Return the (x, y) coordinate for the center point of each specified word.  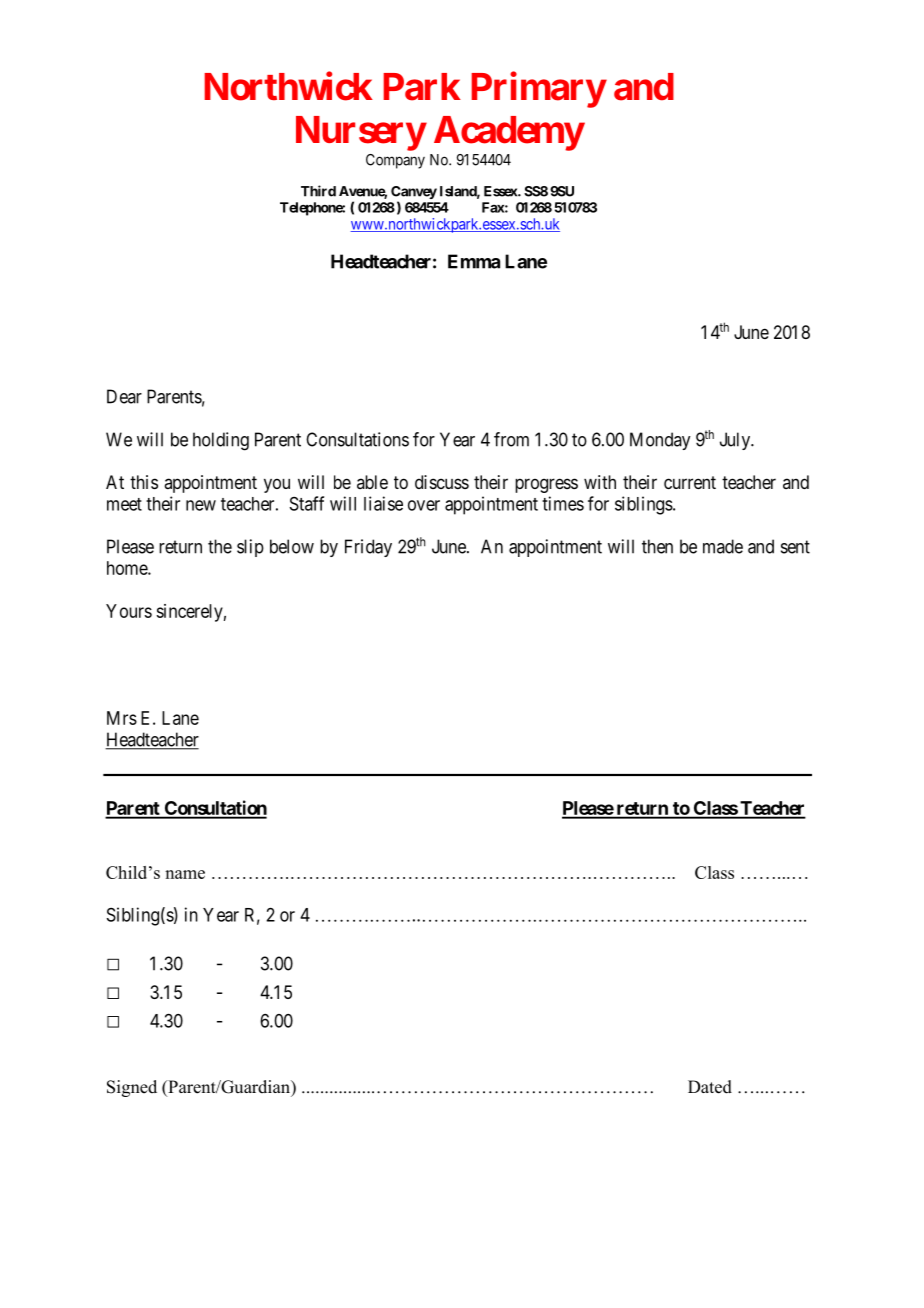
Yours (129, 611)
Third (318, 191)
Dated (710, 1087)
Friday (368, 548)
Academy (509, 133)
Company (395, 161)
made (723, 546)
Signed (132, 1088)
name (185, 874)
